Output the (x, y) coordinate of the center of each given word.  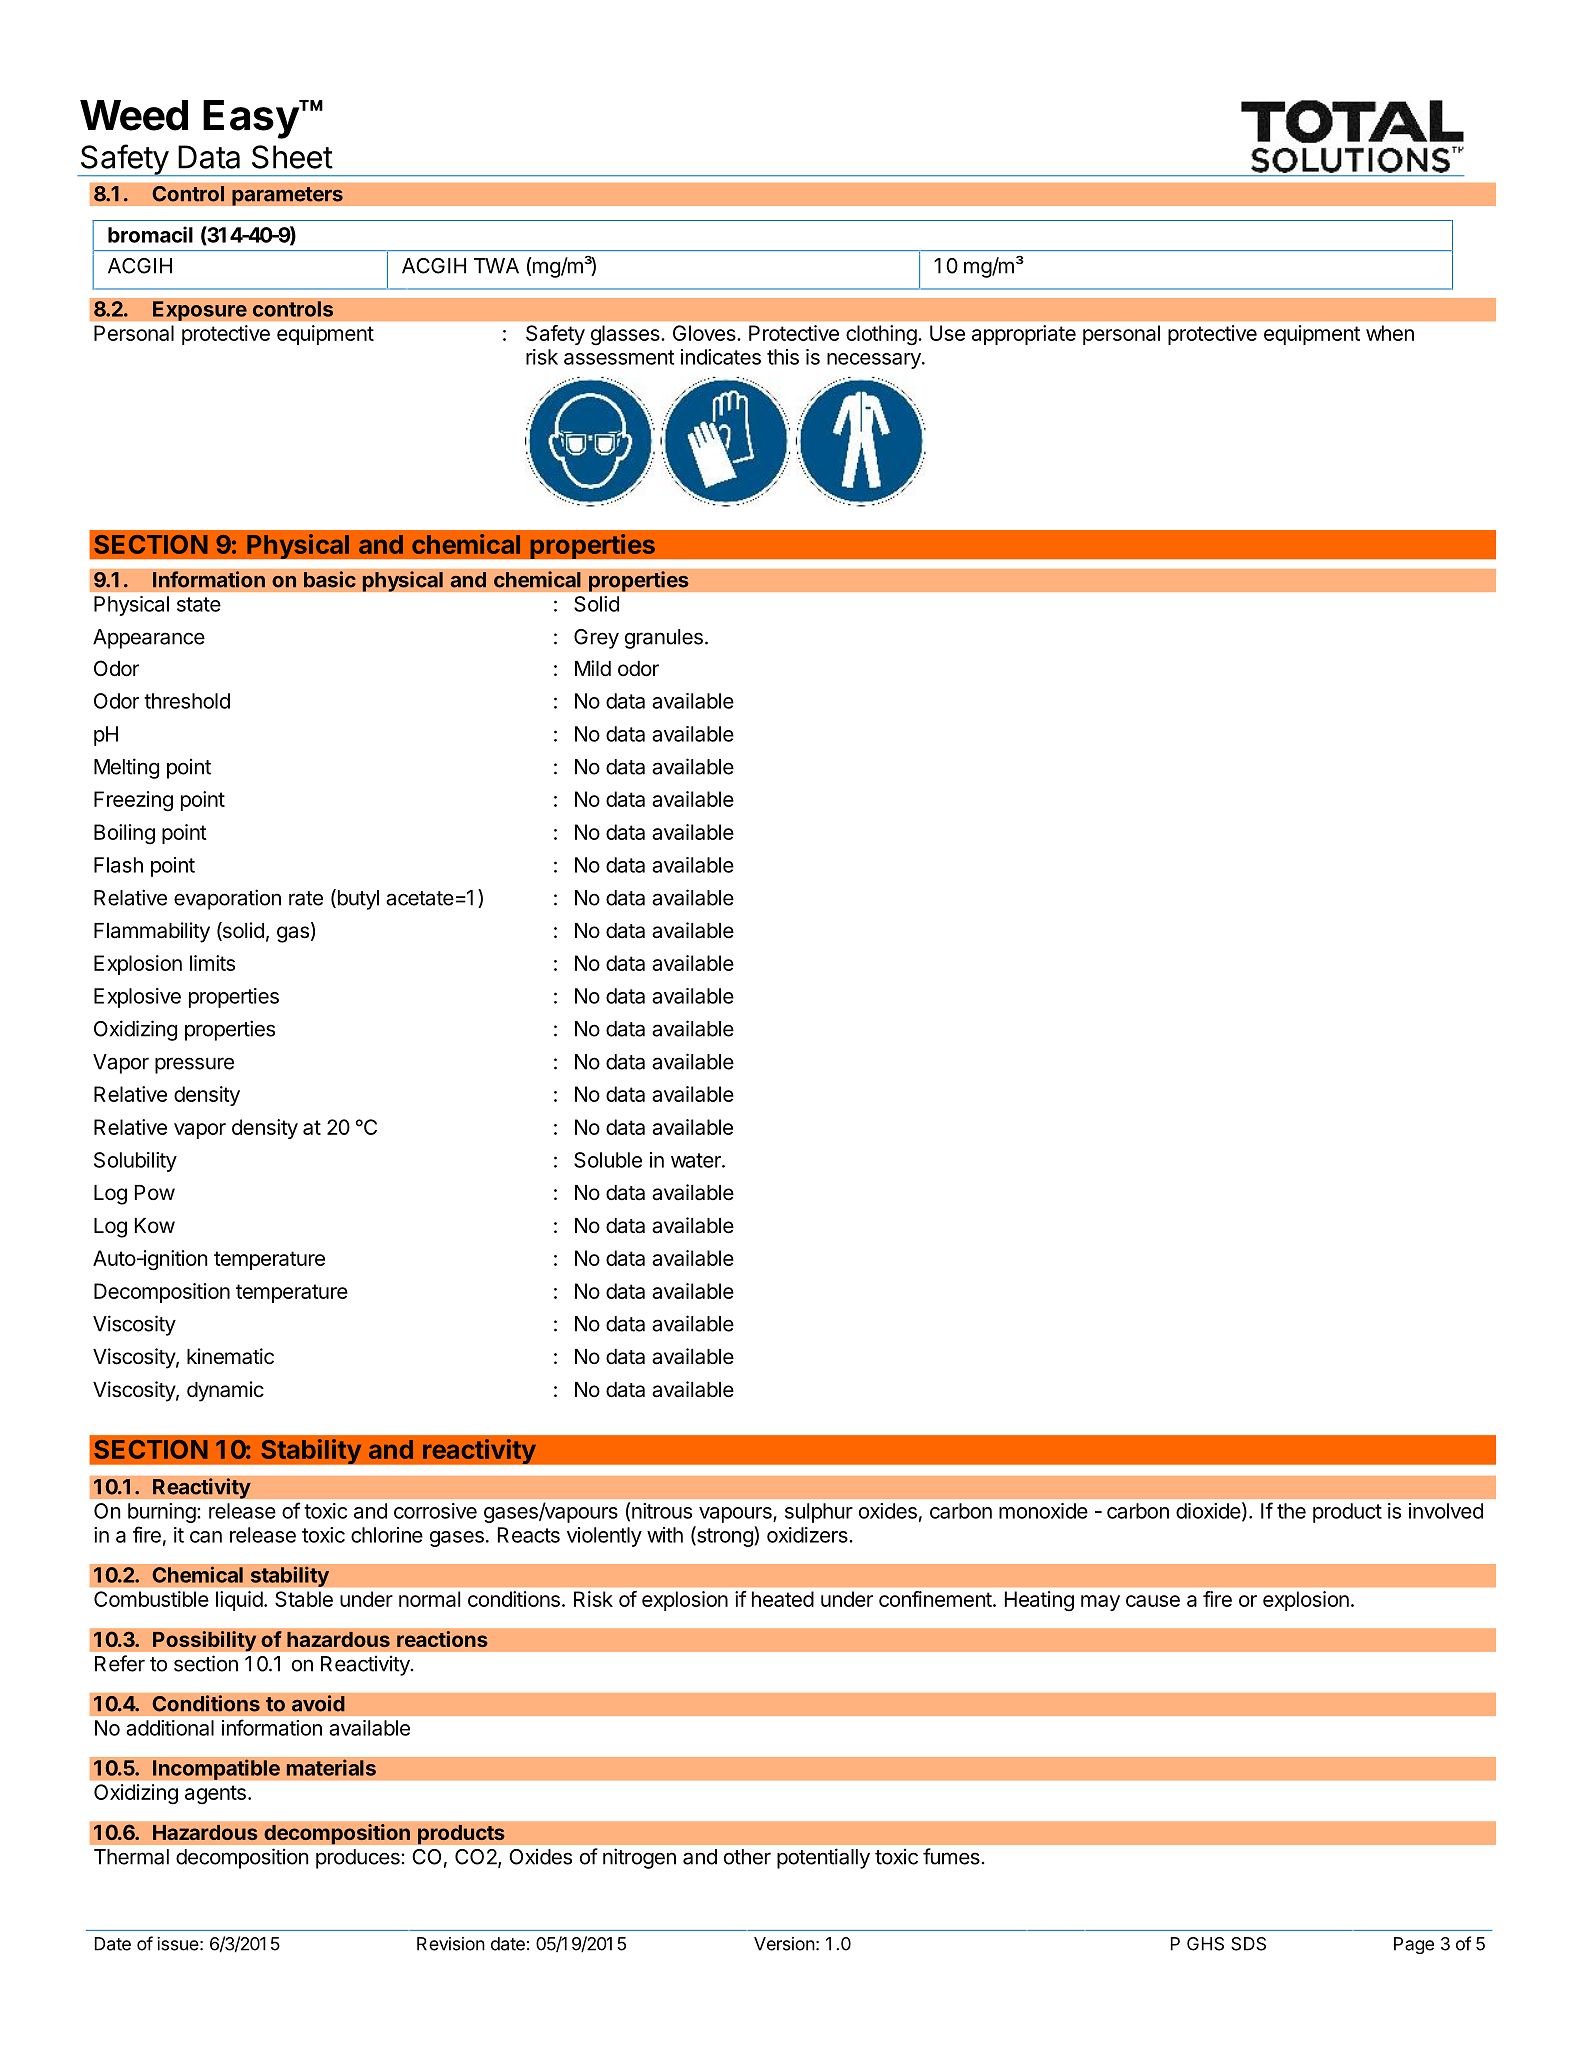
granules (664, 639)
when (1390, 333)
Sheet (292, 157)
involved (1446, 1511)
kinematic (230, 1356)
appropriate (1024, 335)
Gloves (705, 333)
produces (359, 1859)
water (697, 1160)
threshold (187, 701)
